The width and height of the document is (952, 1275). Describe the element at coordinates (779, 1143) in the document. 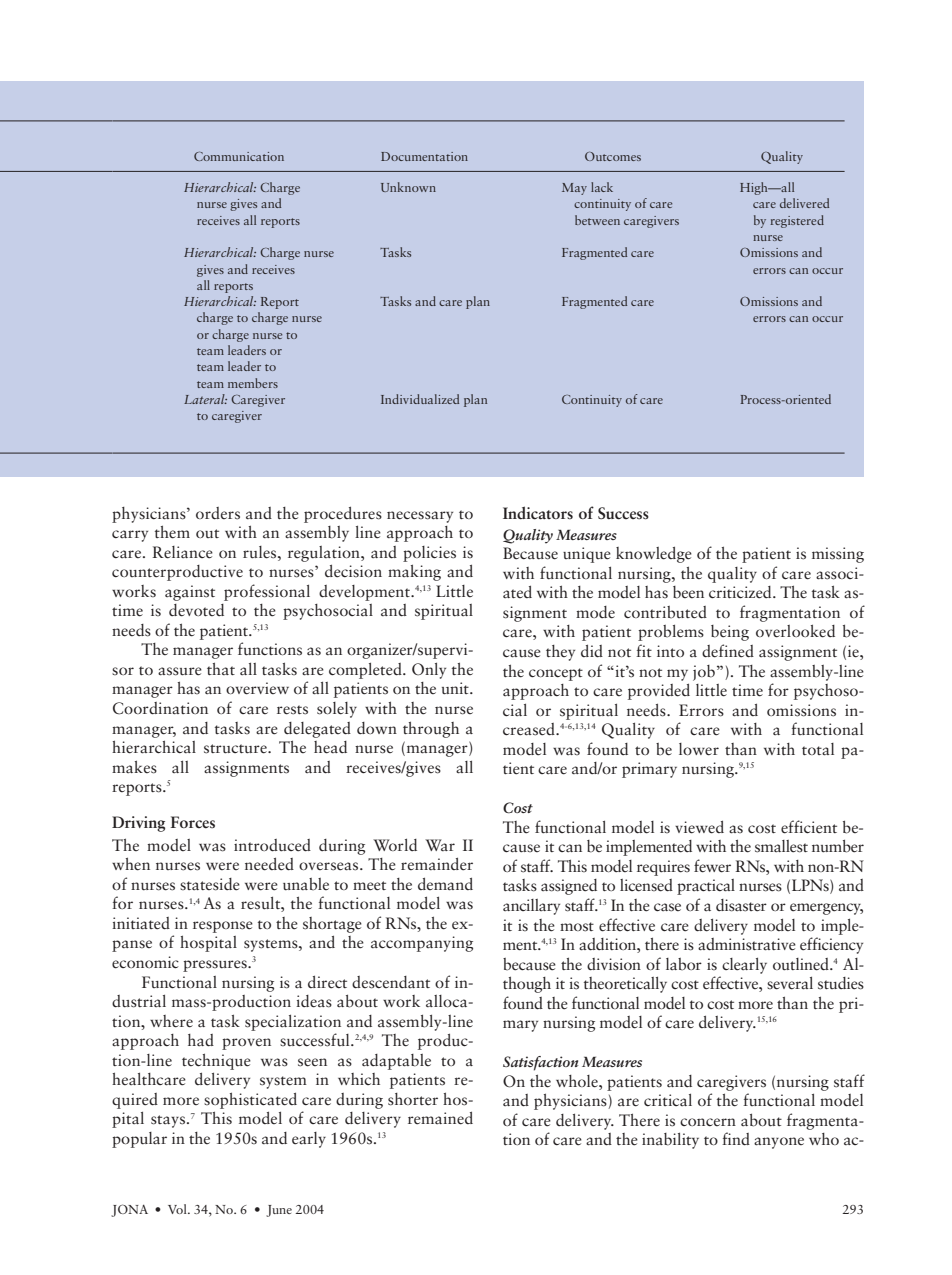

I see `anyone` at that location.
